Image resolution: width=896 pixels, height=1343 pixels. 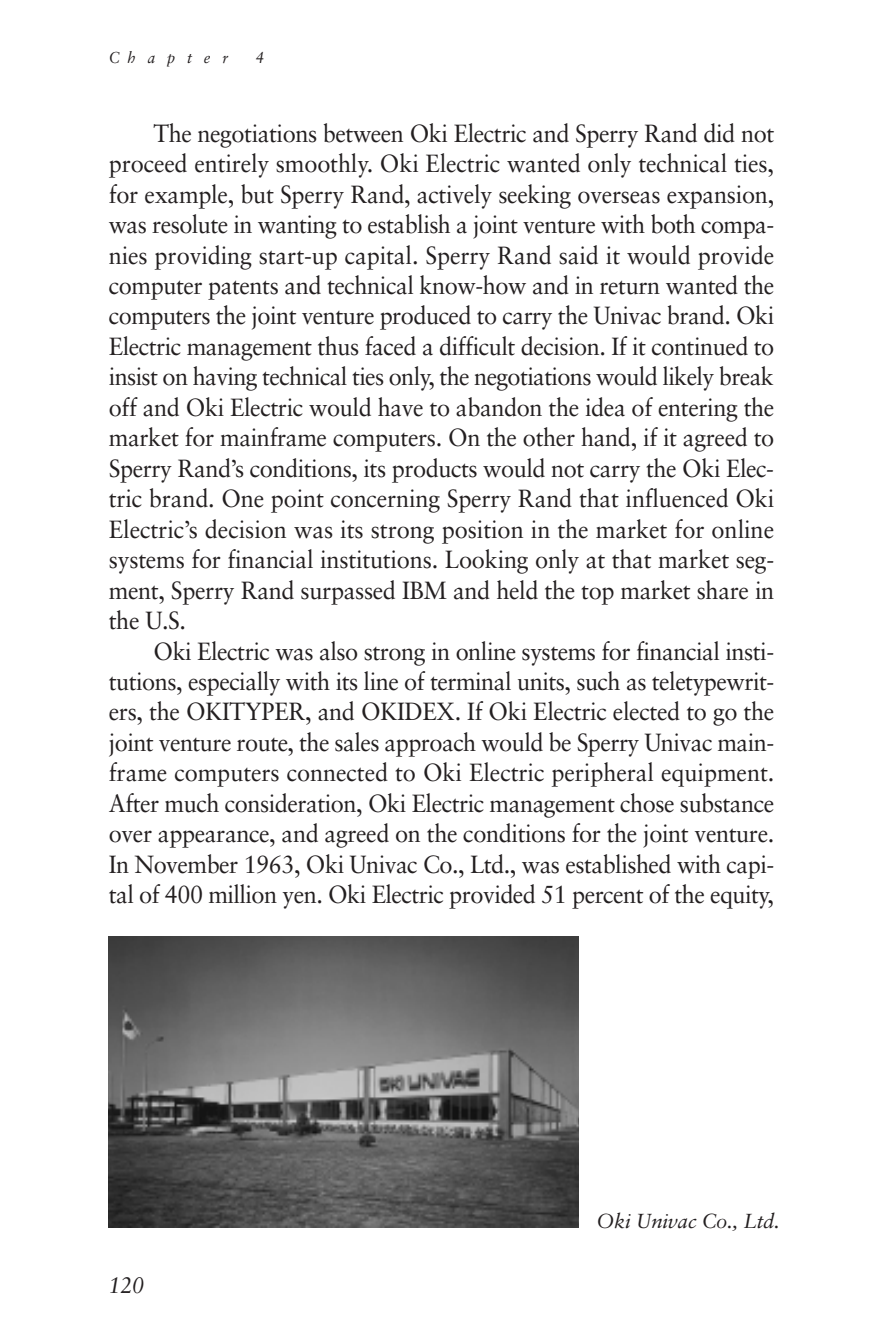 What do you see at coordinates (598, 681) in the screenshot?
I see `such` at bounding box center [598, 681].
